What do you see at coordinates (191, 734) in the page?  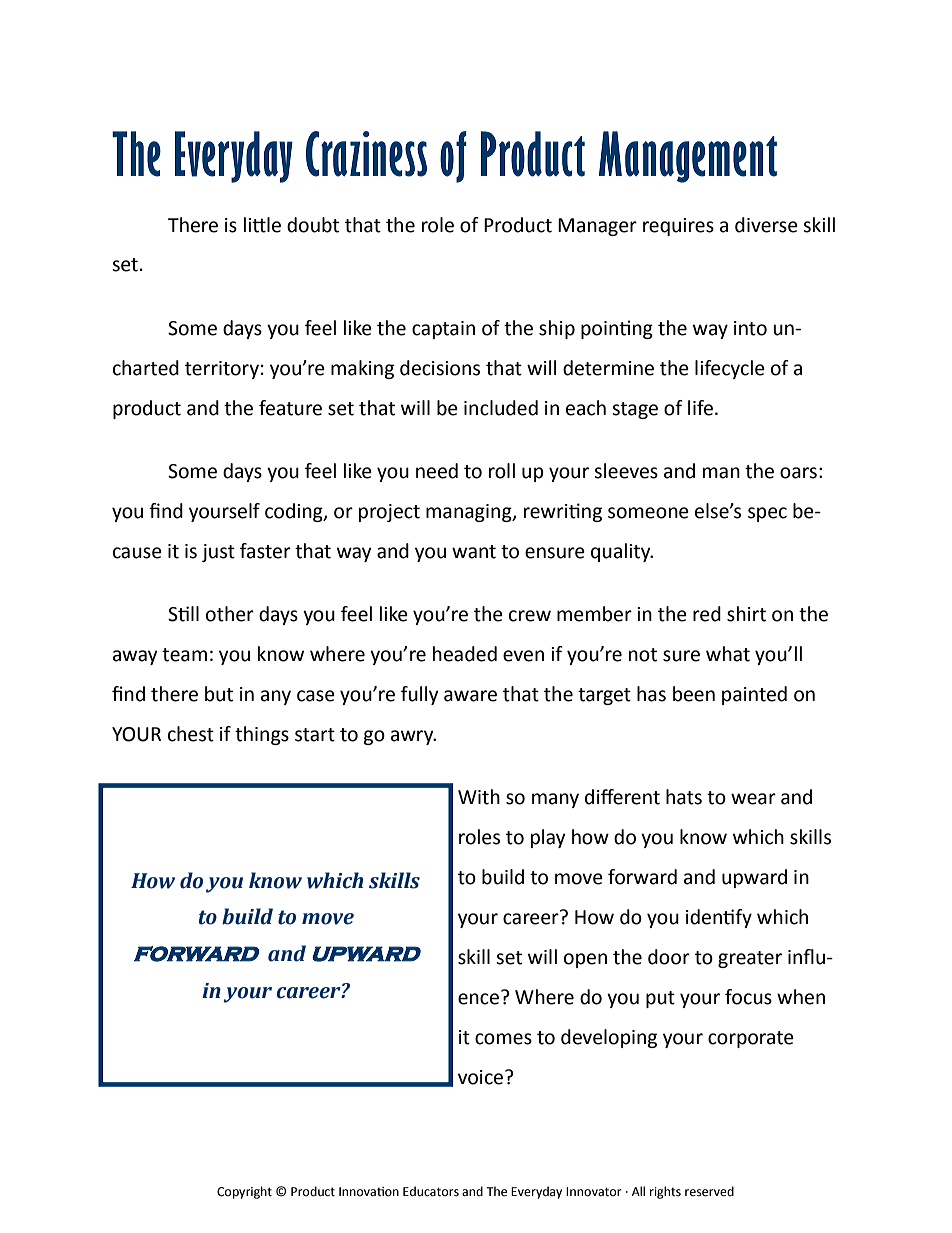 I see `chest` at bounding box center [191, 734].
